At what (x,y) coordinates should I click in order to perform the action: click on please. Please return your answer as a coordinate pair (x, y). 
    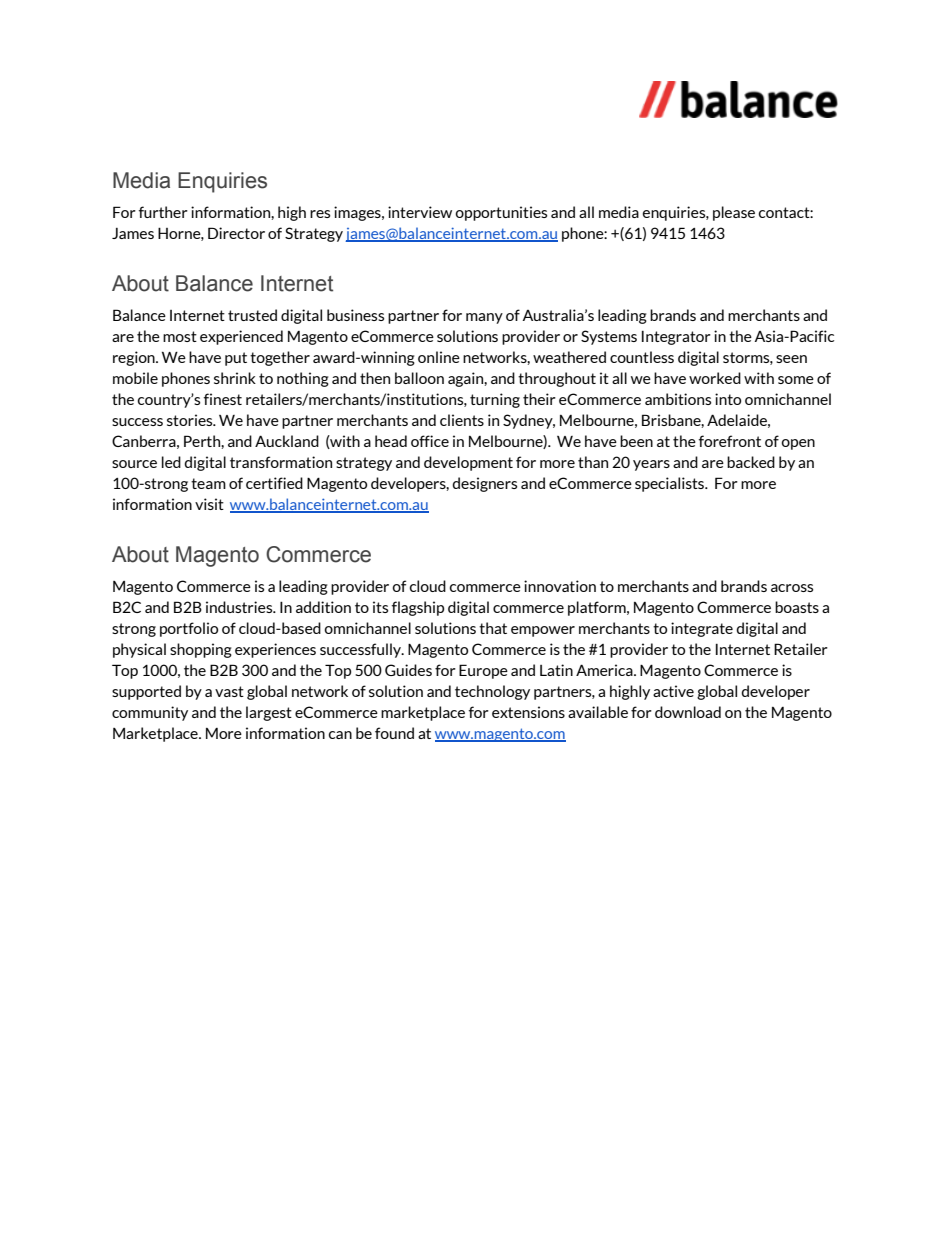
    Looking at the image, I should click on (734, 213).
